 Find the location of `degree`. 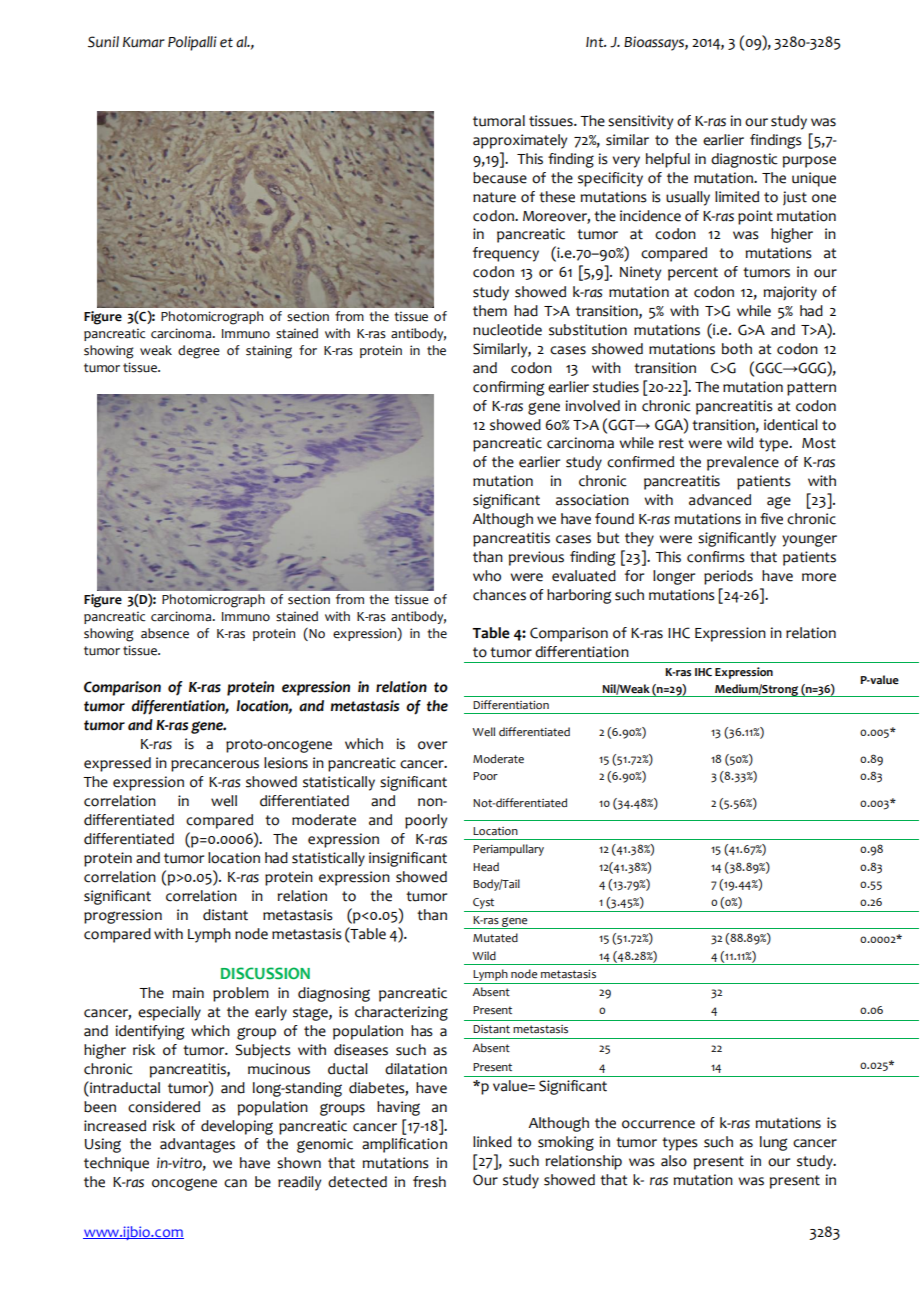

degree is located at coordinates (199, 352).
